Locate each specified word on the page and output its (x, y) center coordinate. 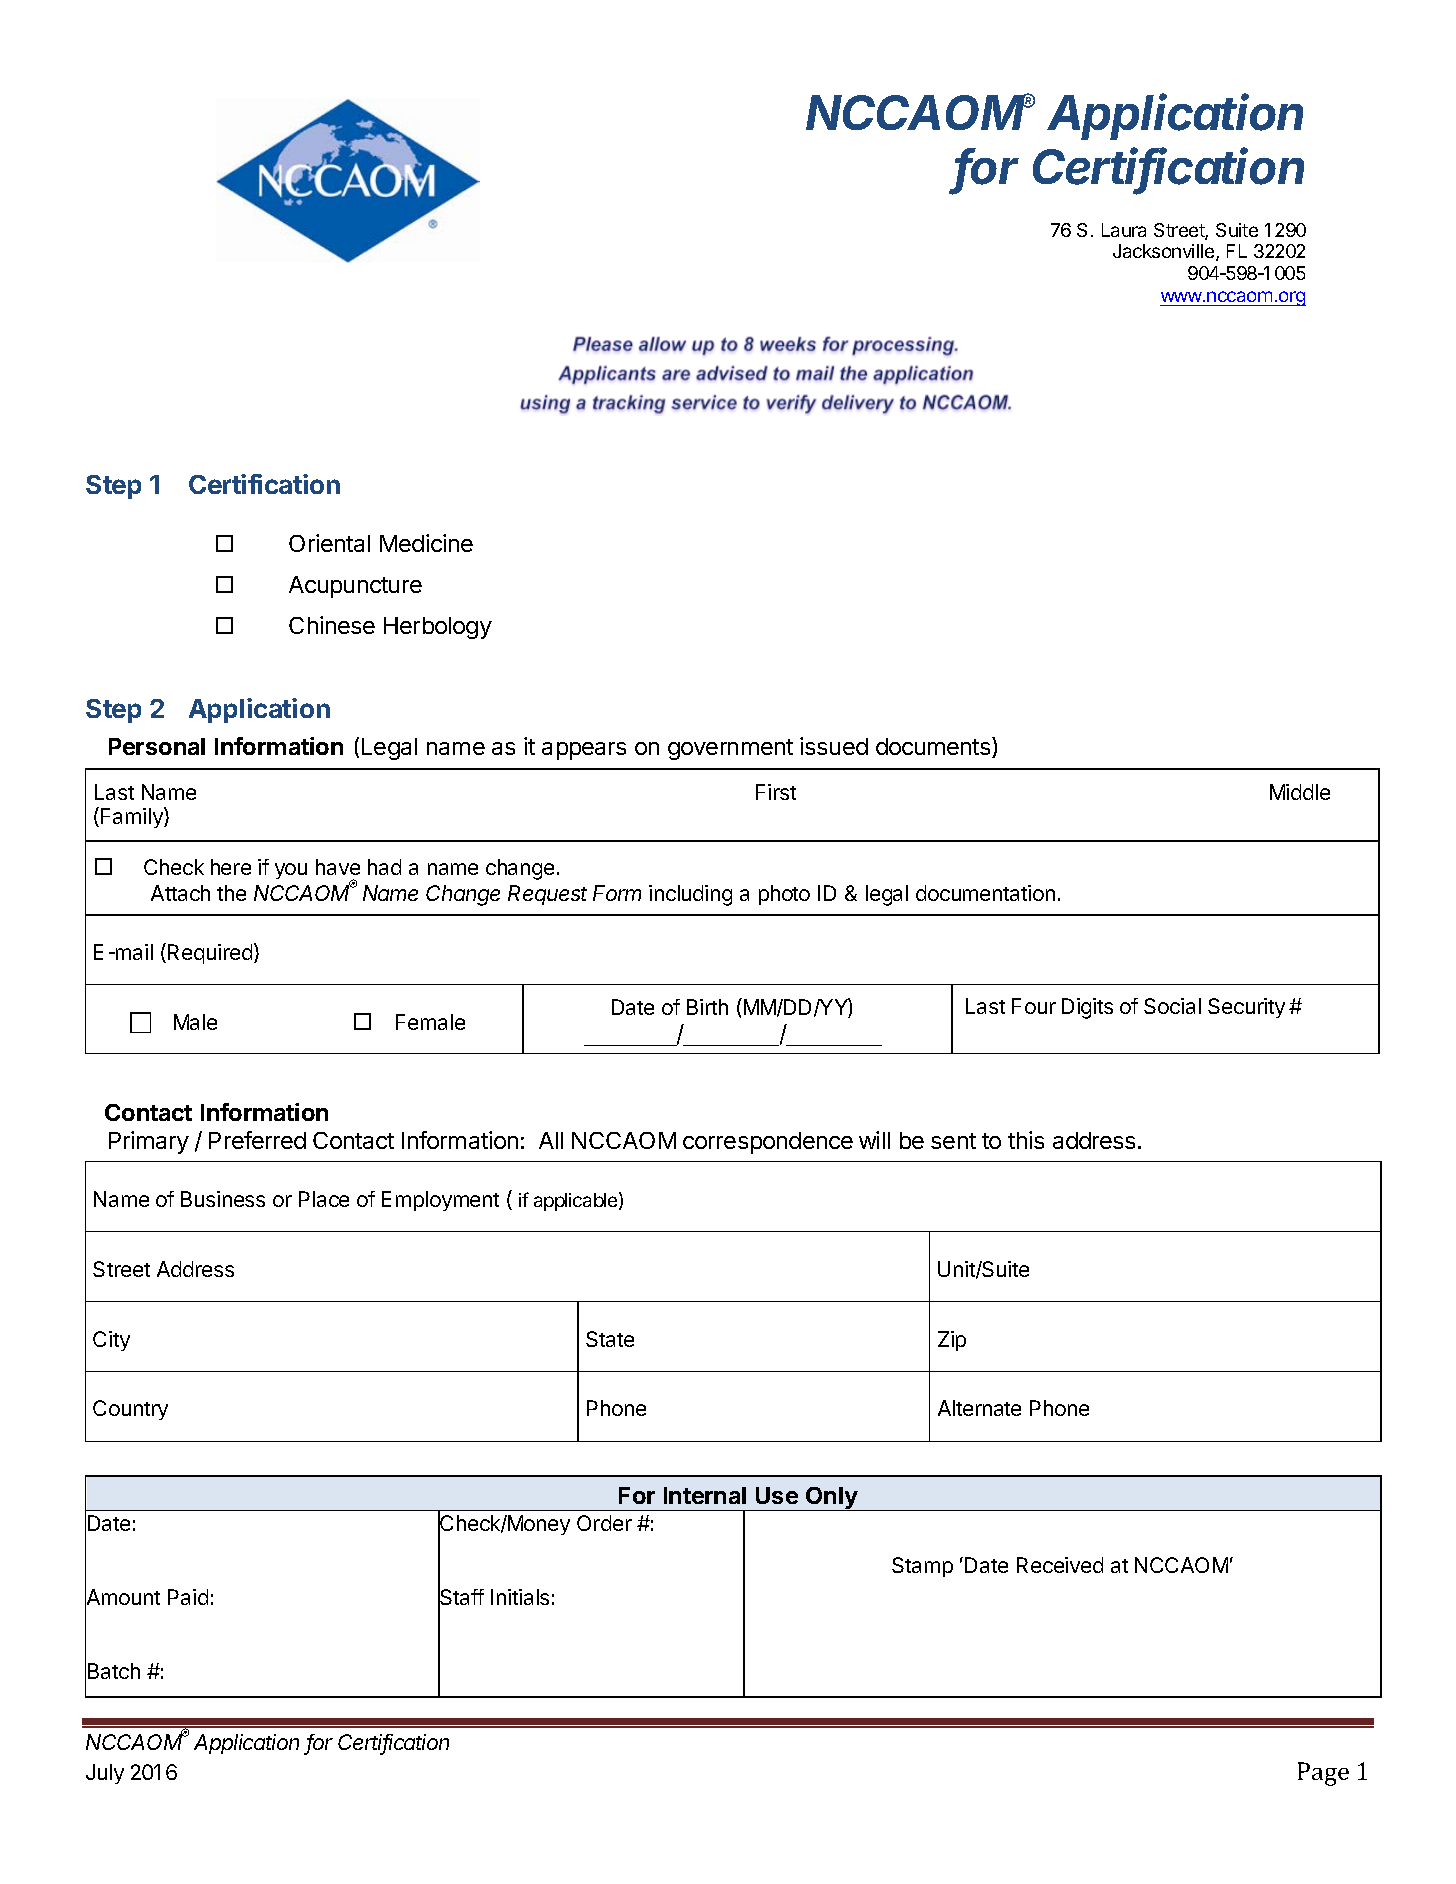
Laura (1124, 230)
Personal (157, 746)
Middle (1300, 792)
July (105, 1774)
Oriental (329, 543)
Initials (520, 1597)
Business (223, 1199)
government (730, 749)
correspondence (768, 1143)
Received (1060, 1565)
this (1026, 1140)
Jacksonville (1165, 252)
